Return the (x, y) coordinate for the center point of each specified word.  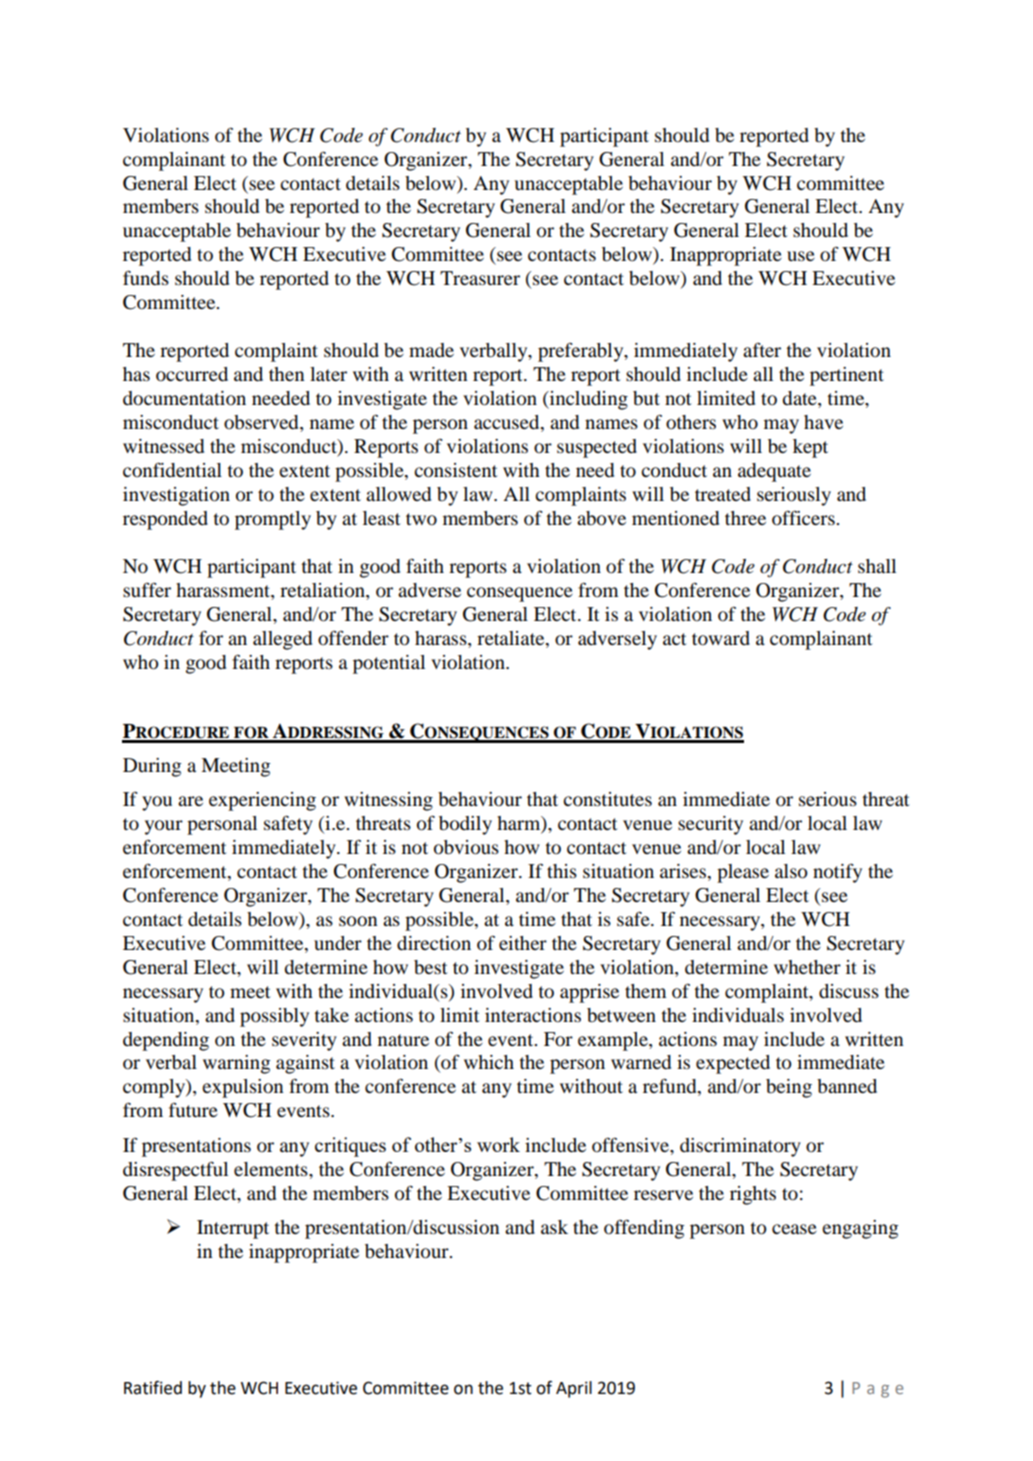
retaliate (512, 638)
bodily (465, 825)
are (190, 801)
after (762, 349)
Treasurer (480, 278)
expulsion (243, 1088)
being (789, 1088)
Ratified (153, 1388)
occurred (192, 374)
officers (804, 517)
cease (794, 1229)
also (791, 871)
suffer (147, 589)
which (489, 1062)
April (574, 1389)
